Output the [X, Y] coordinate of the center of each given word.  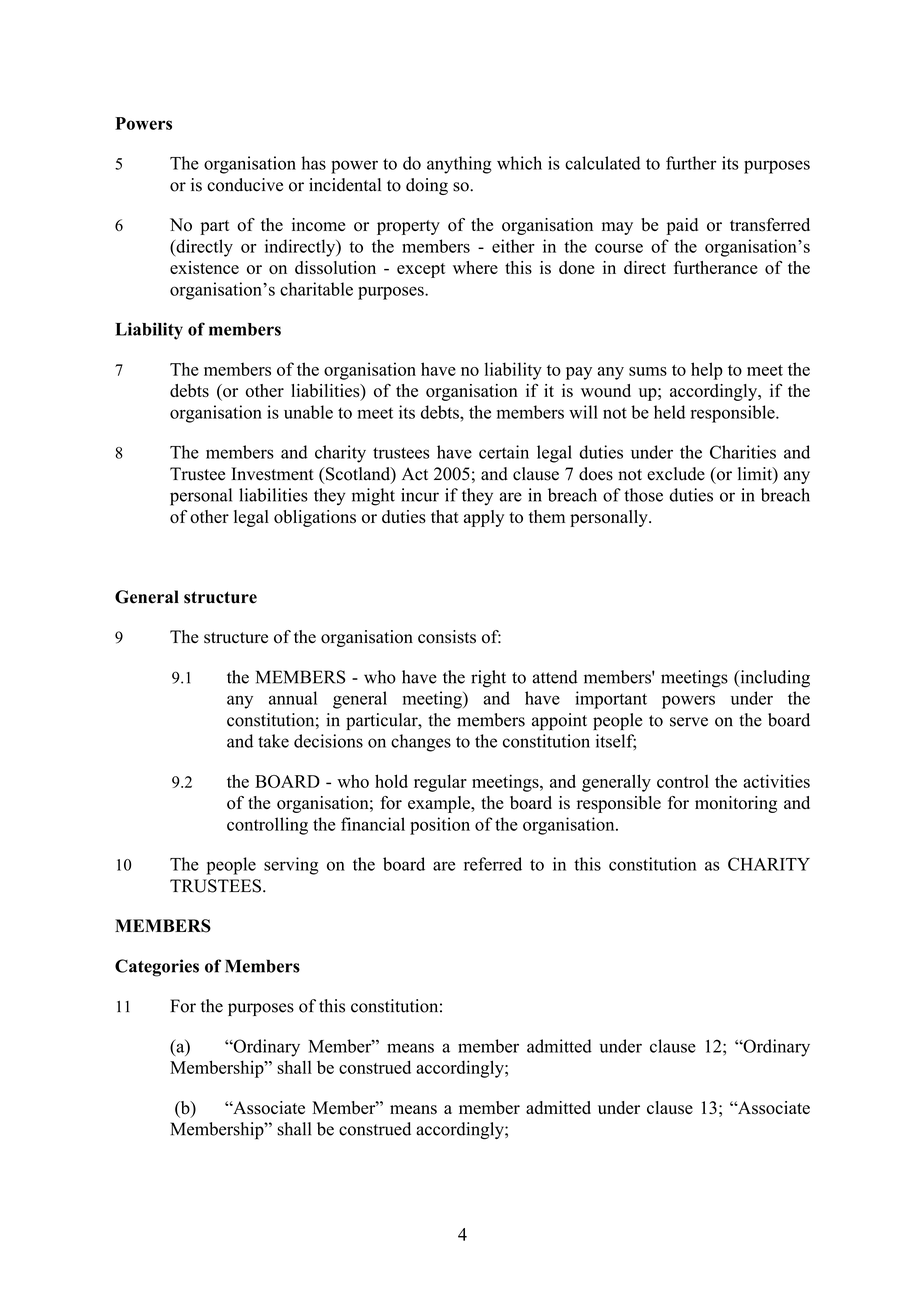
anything [459, 165]
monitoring [736, 804]
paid [682, 226]
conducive [245, 185]
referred [493, 864]
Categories [157, 968]
